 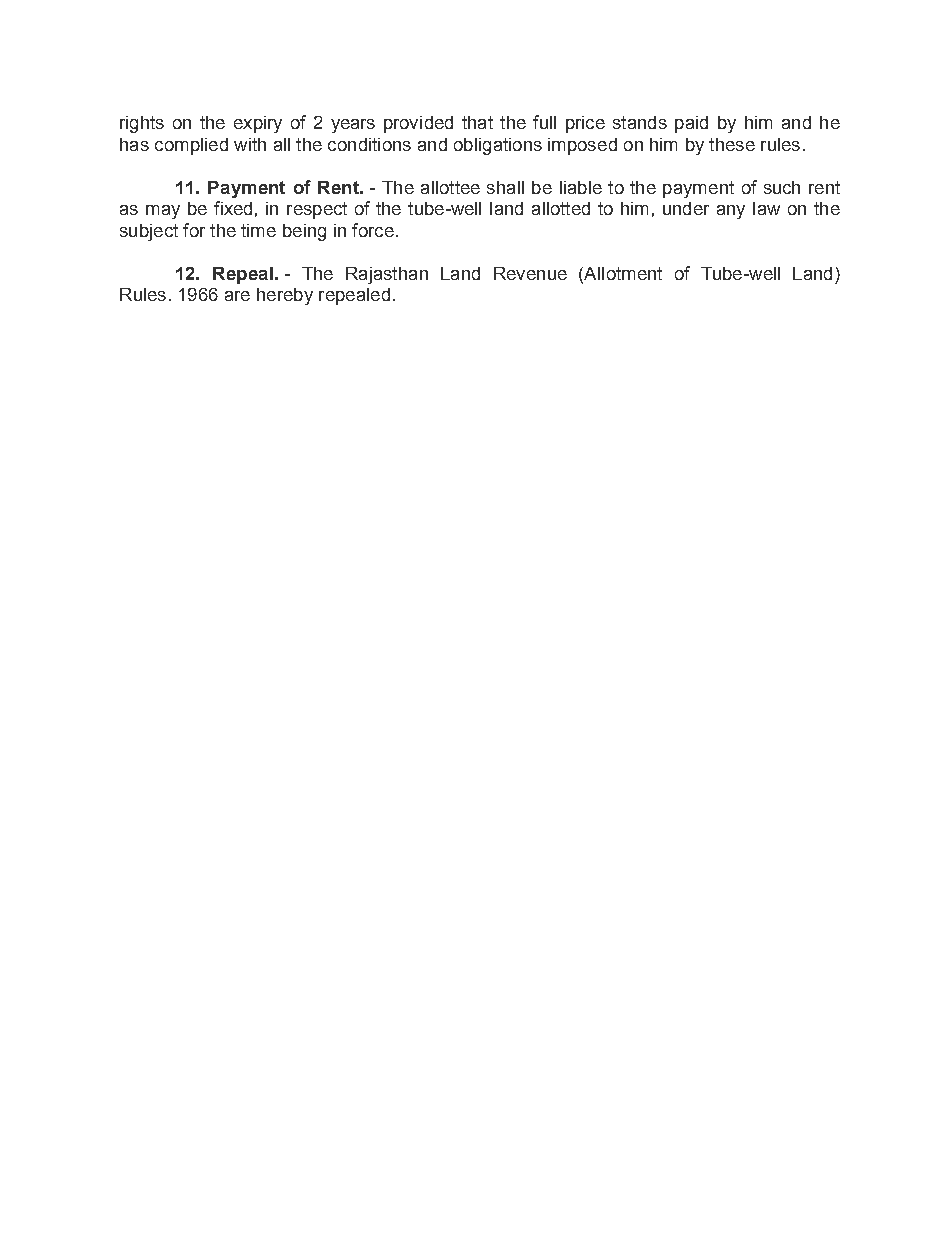 I want to click on under, so click(x=686, y=208).
